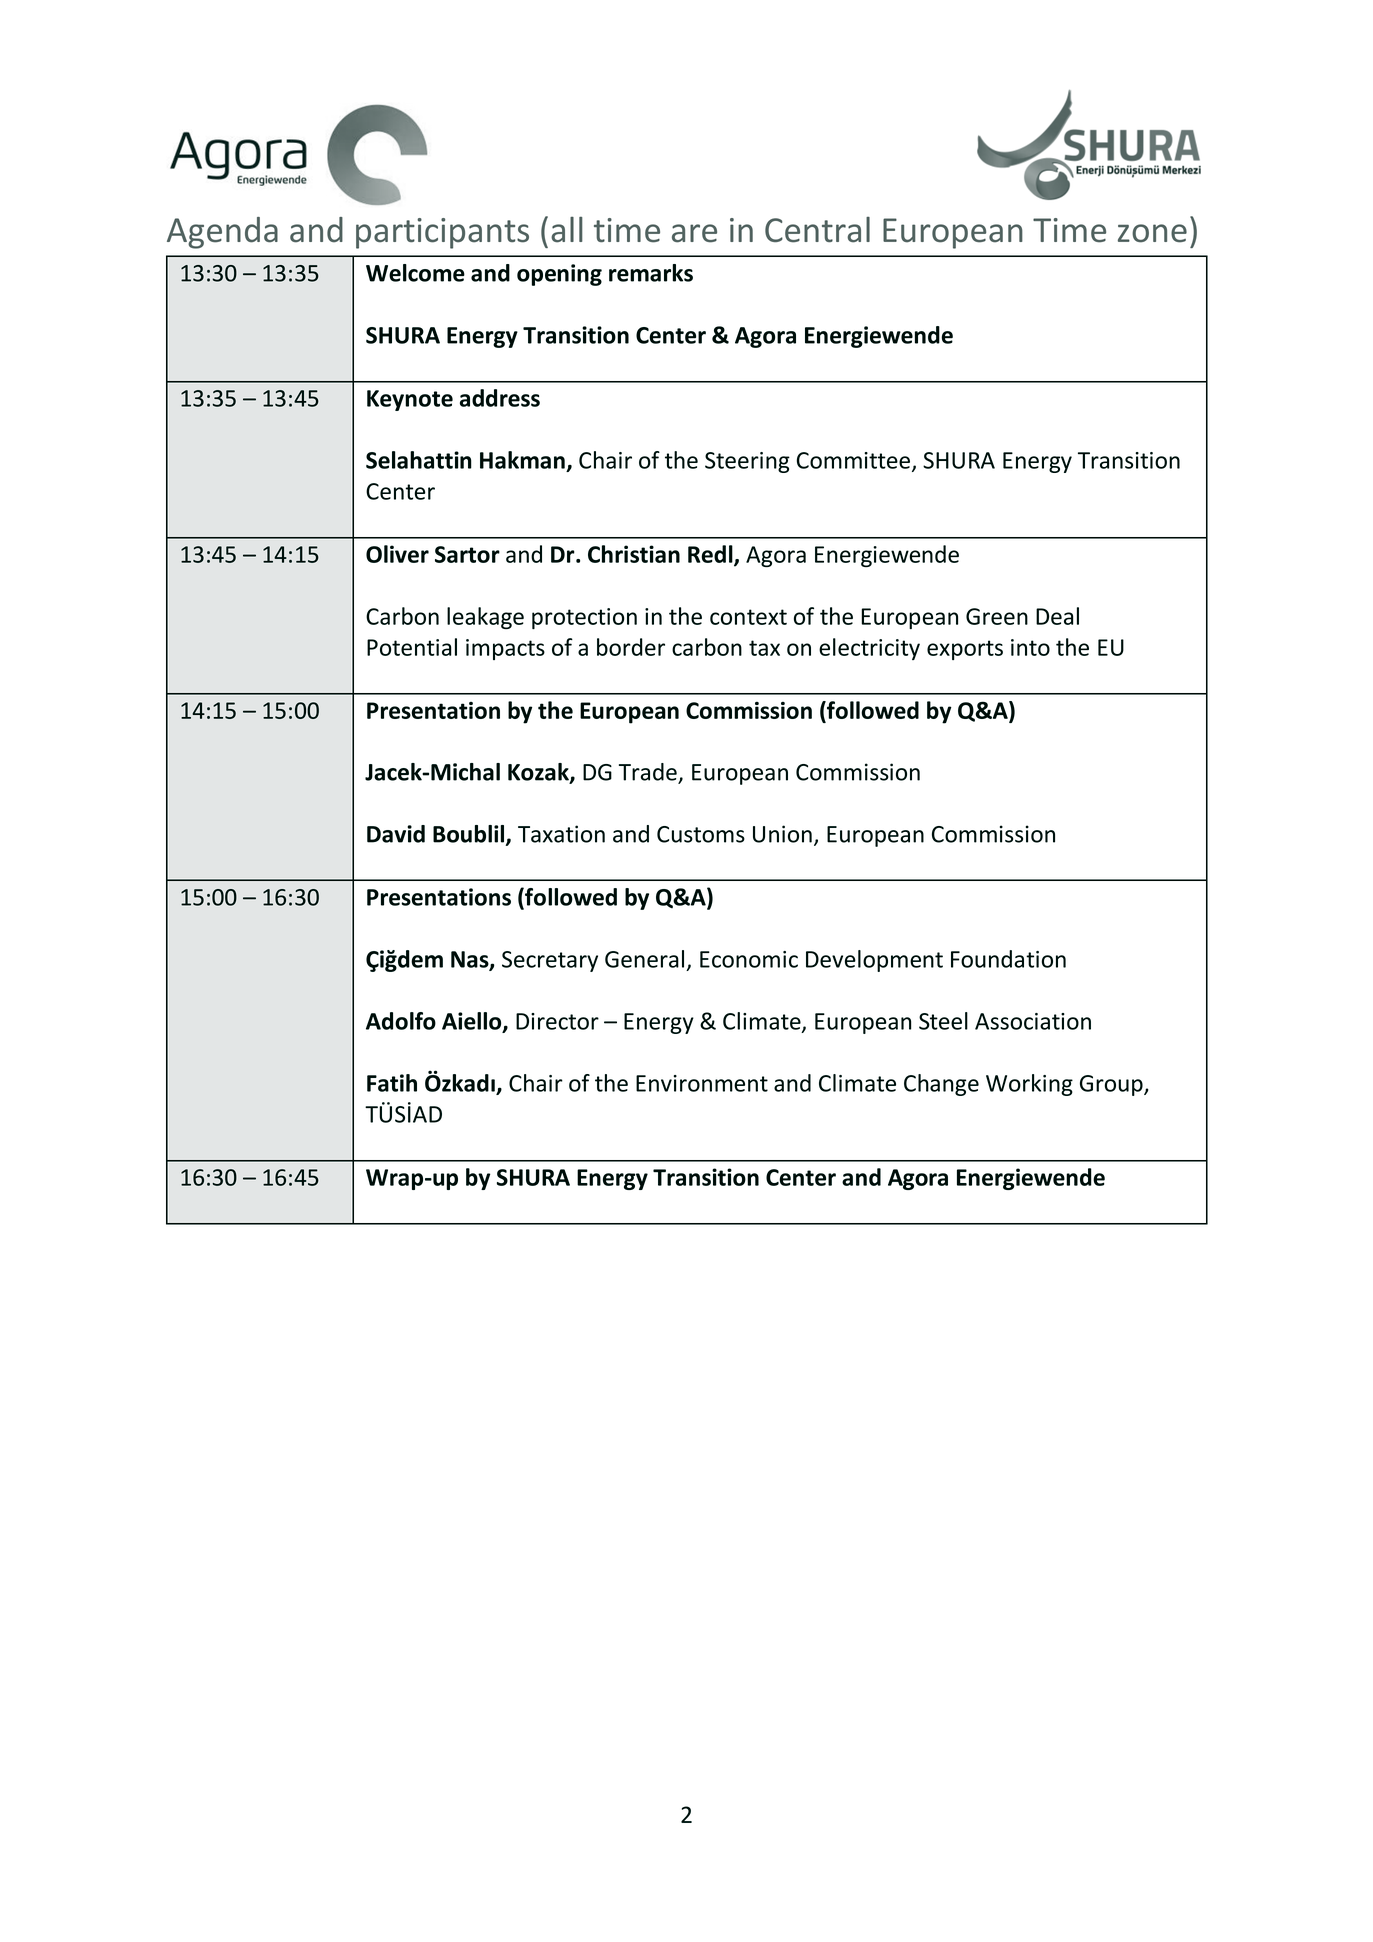  What do you see at coordinates (415, 273) in the screenshot?
I see `Welcome` at bounding box center [415, 273].
